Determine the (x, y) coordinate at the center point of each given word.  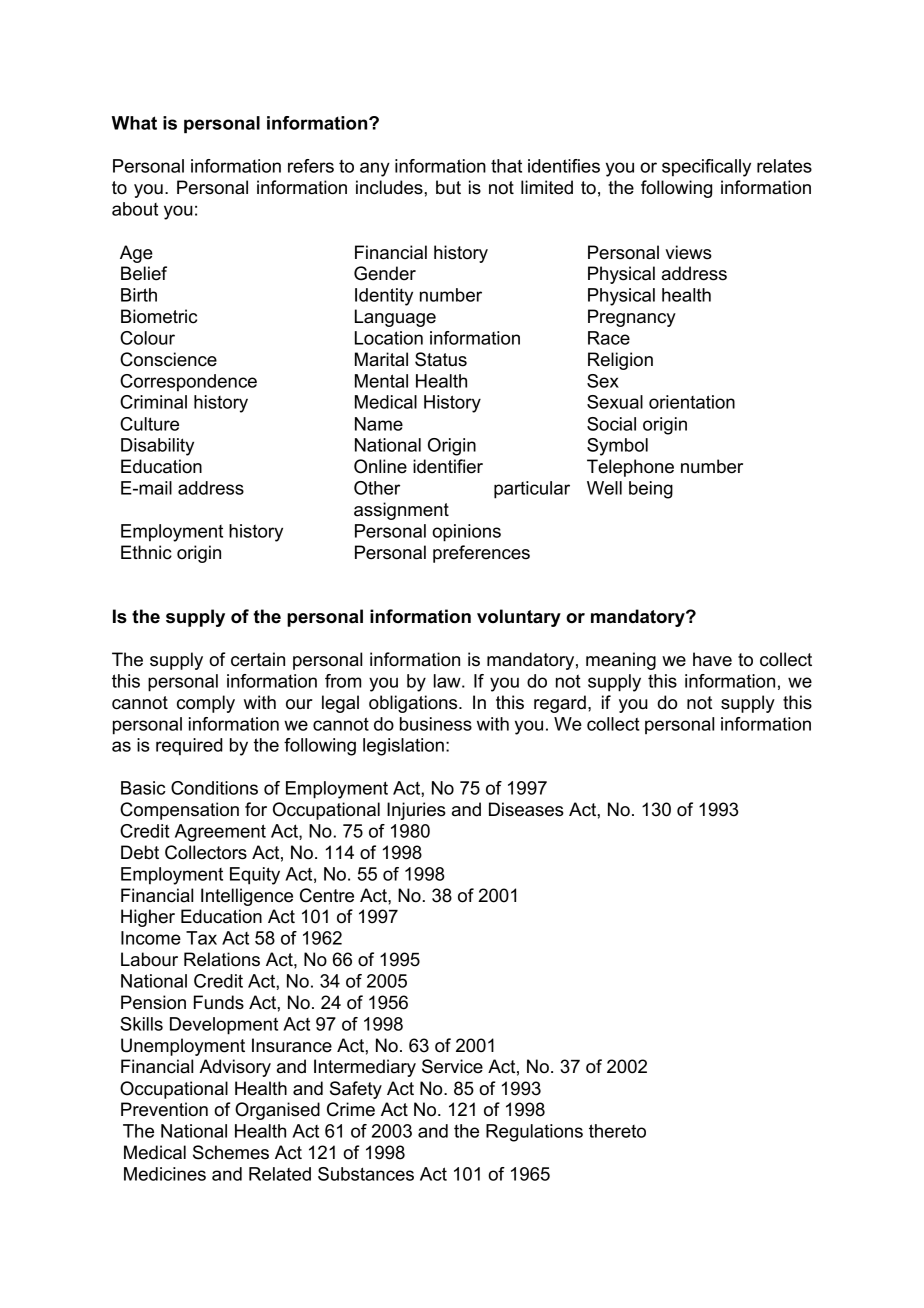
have (712, 659)
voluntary (519, 618)
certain (258, 659)
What (134, 123)
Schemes (231, 1152)
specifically (706, 168)
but (448, 187)
